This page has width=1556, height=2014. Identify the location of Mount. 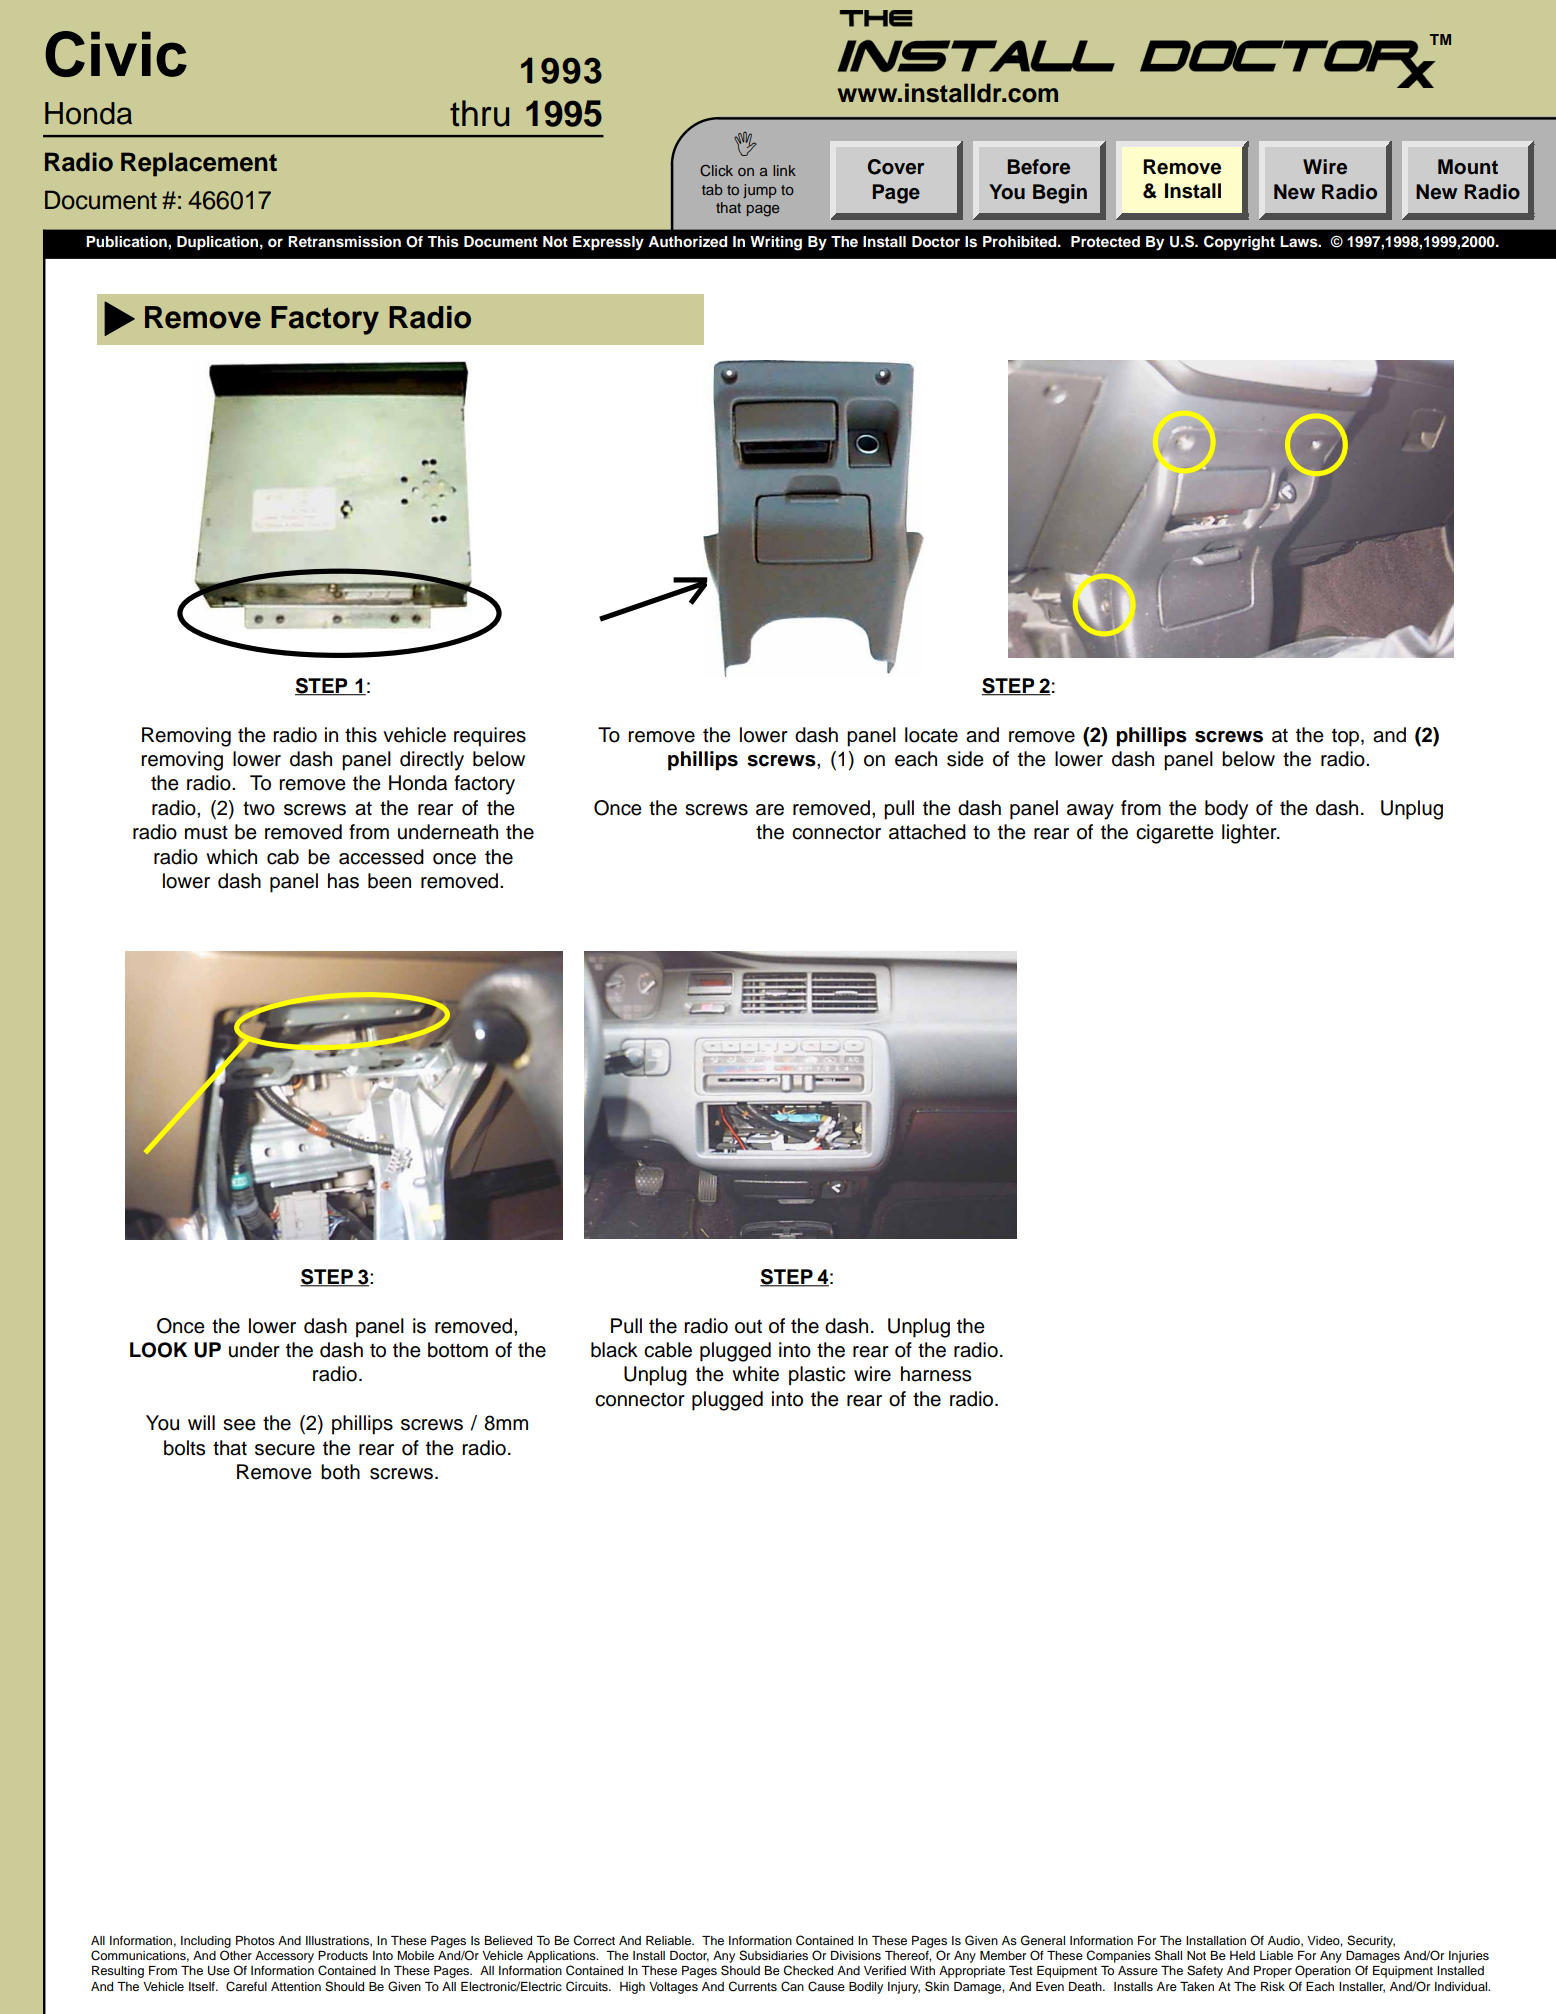
(1468, 167).
